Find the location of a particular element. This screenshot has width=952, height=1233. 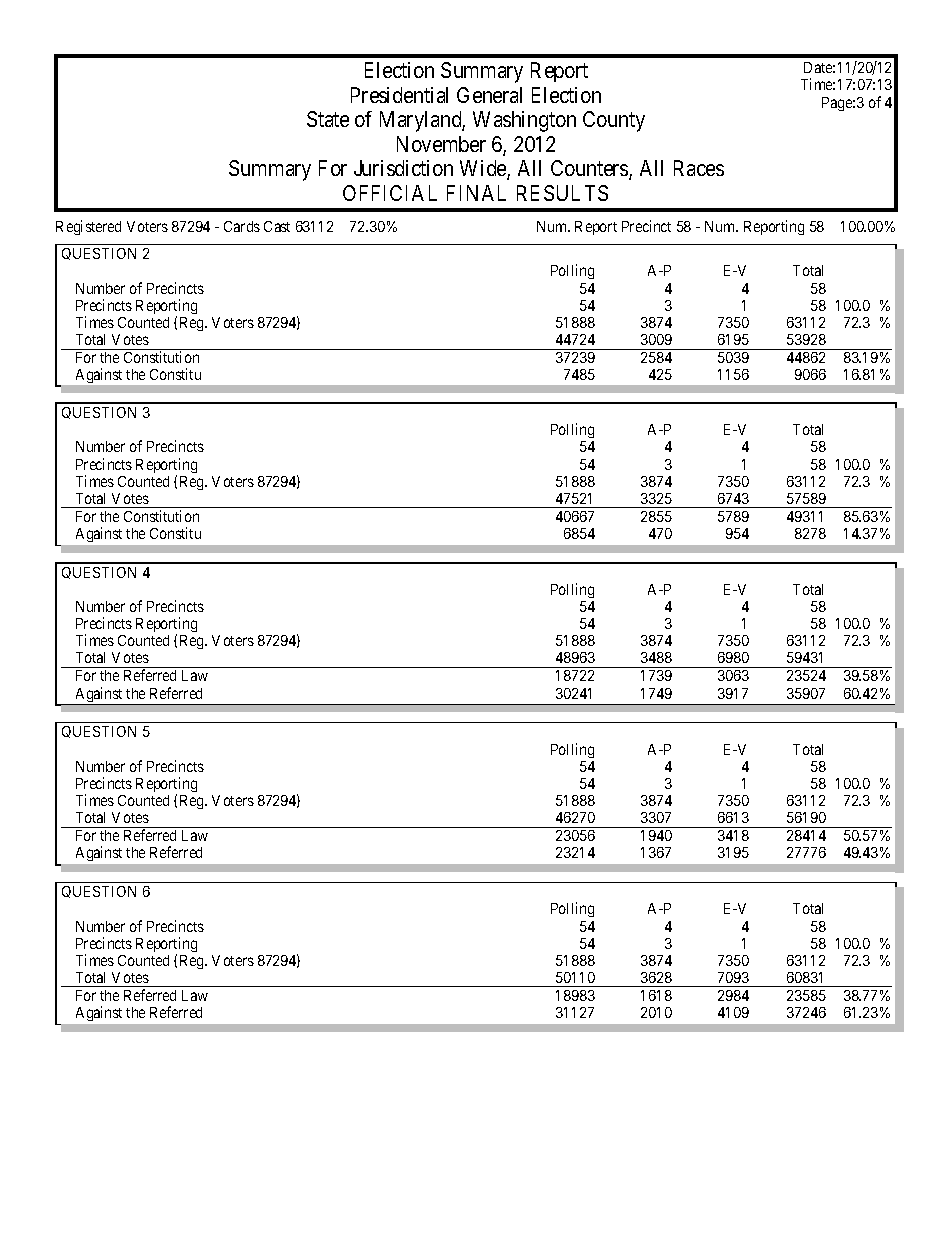

Counters is located at coordinates (590, 169).
